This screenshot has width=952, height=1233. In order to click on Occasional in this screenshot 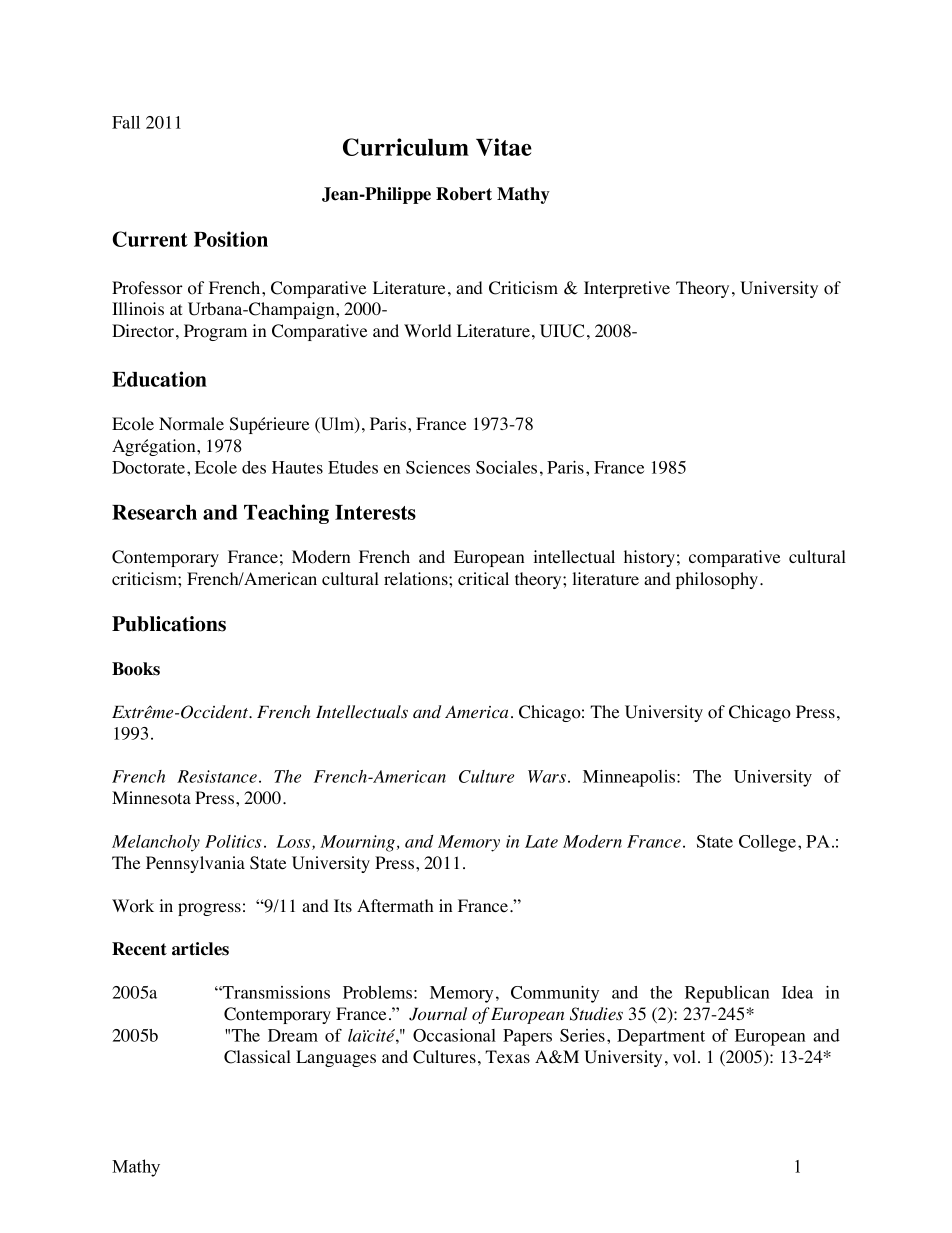, I will do `click(454, 1035)`.
